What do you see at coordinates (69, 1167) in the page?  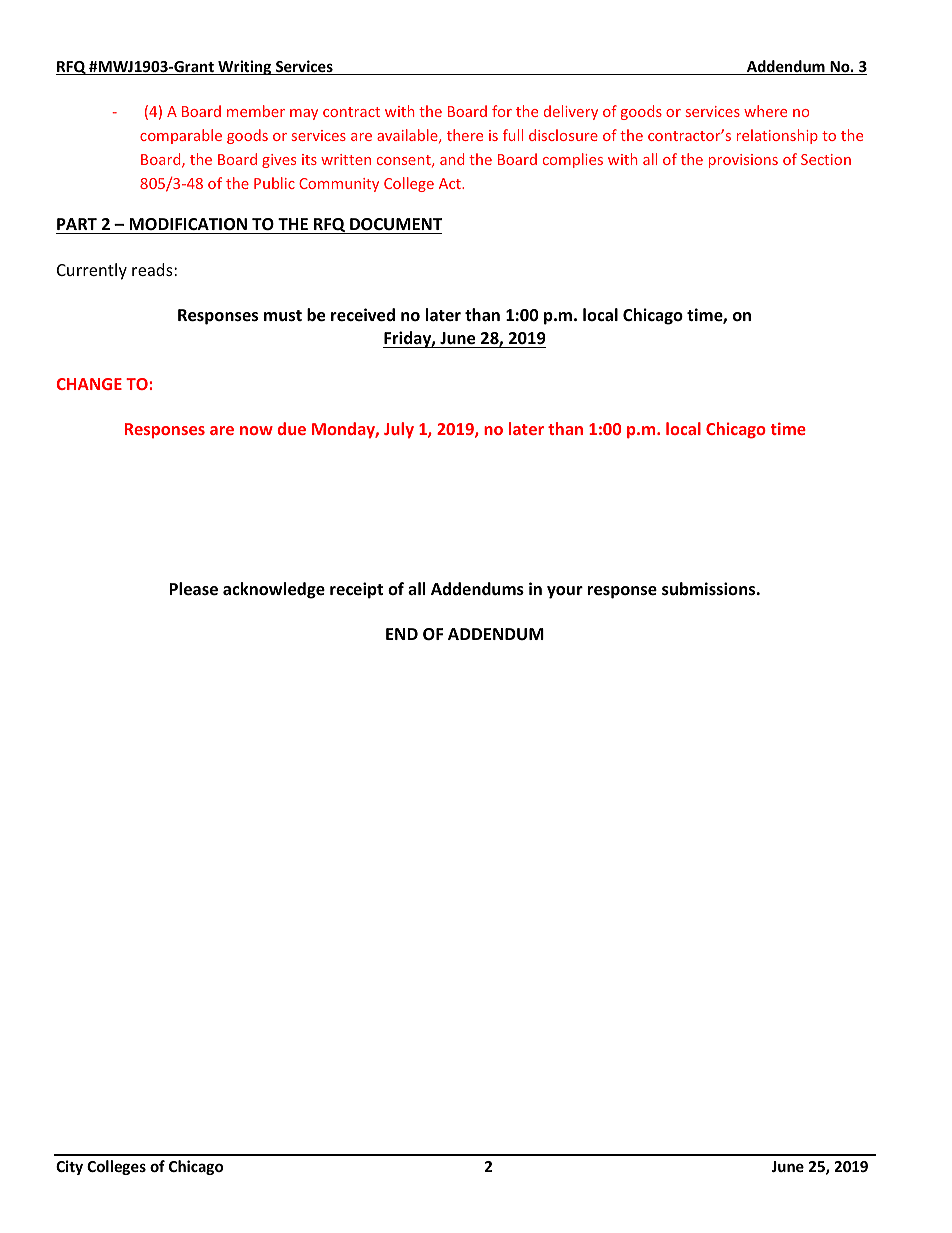 I see `City` at bounding box center [69, 1167].
